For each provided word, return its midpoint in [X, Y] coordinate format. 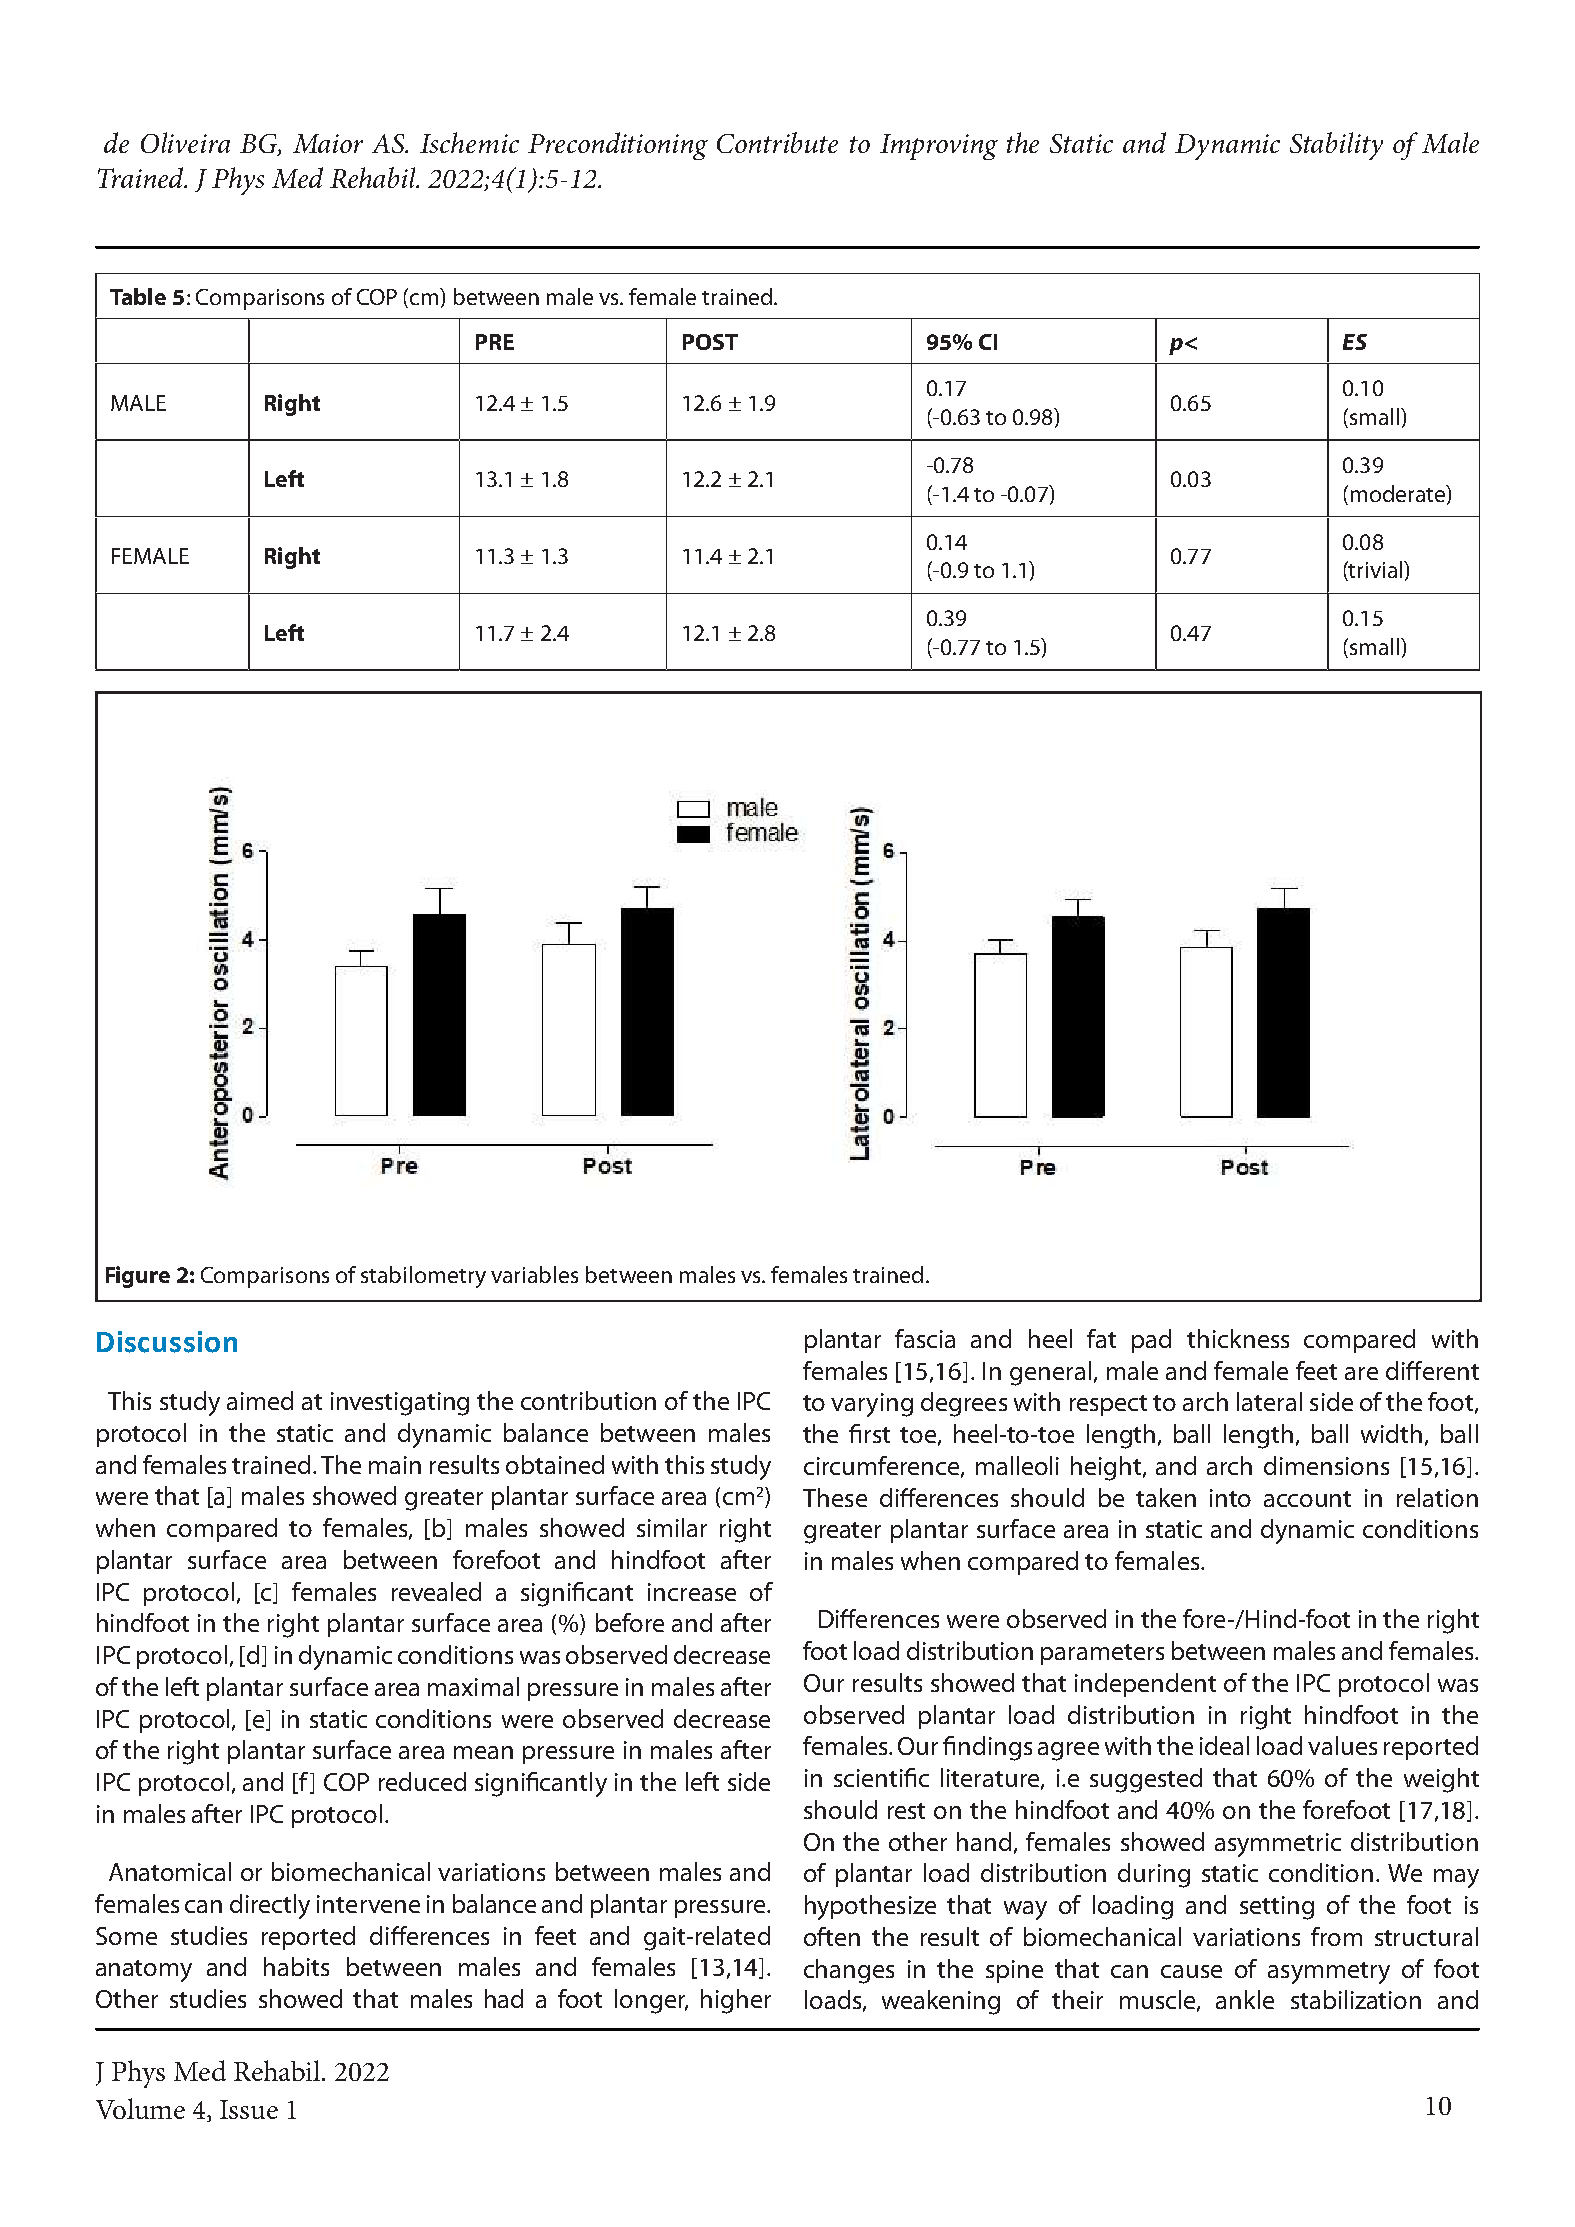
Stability [1336, 146]
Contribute [777, 142]
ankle [1245, 1999]
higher [736, 2001]
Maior [328, 143]
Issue [249, 2109]
